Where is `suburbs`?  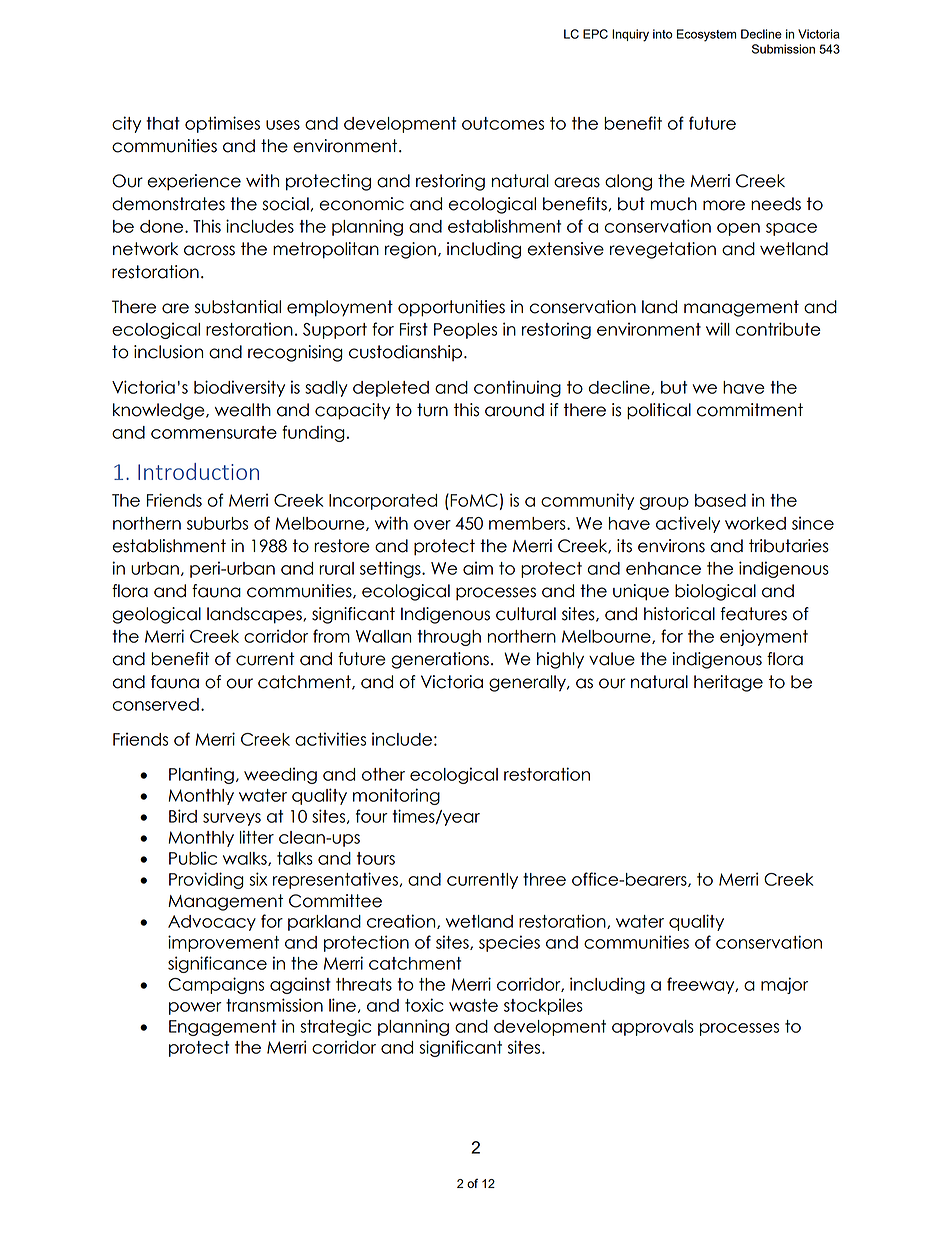
suburbs is located at coordinates (217, 523).
